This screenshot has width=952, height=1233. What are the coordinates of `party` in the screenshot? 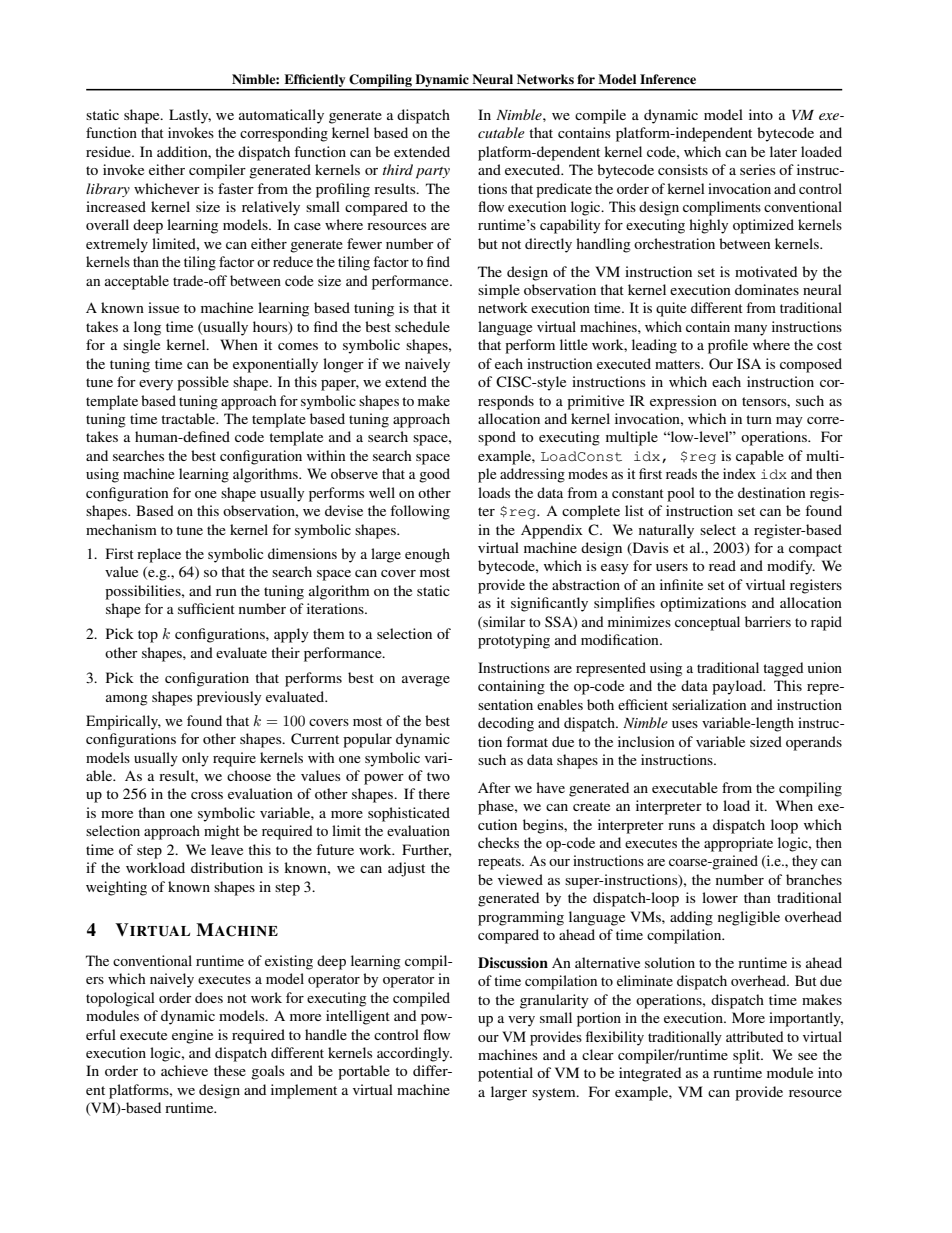 It's located at (433, 173).
